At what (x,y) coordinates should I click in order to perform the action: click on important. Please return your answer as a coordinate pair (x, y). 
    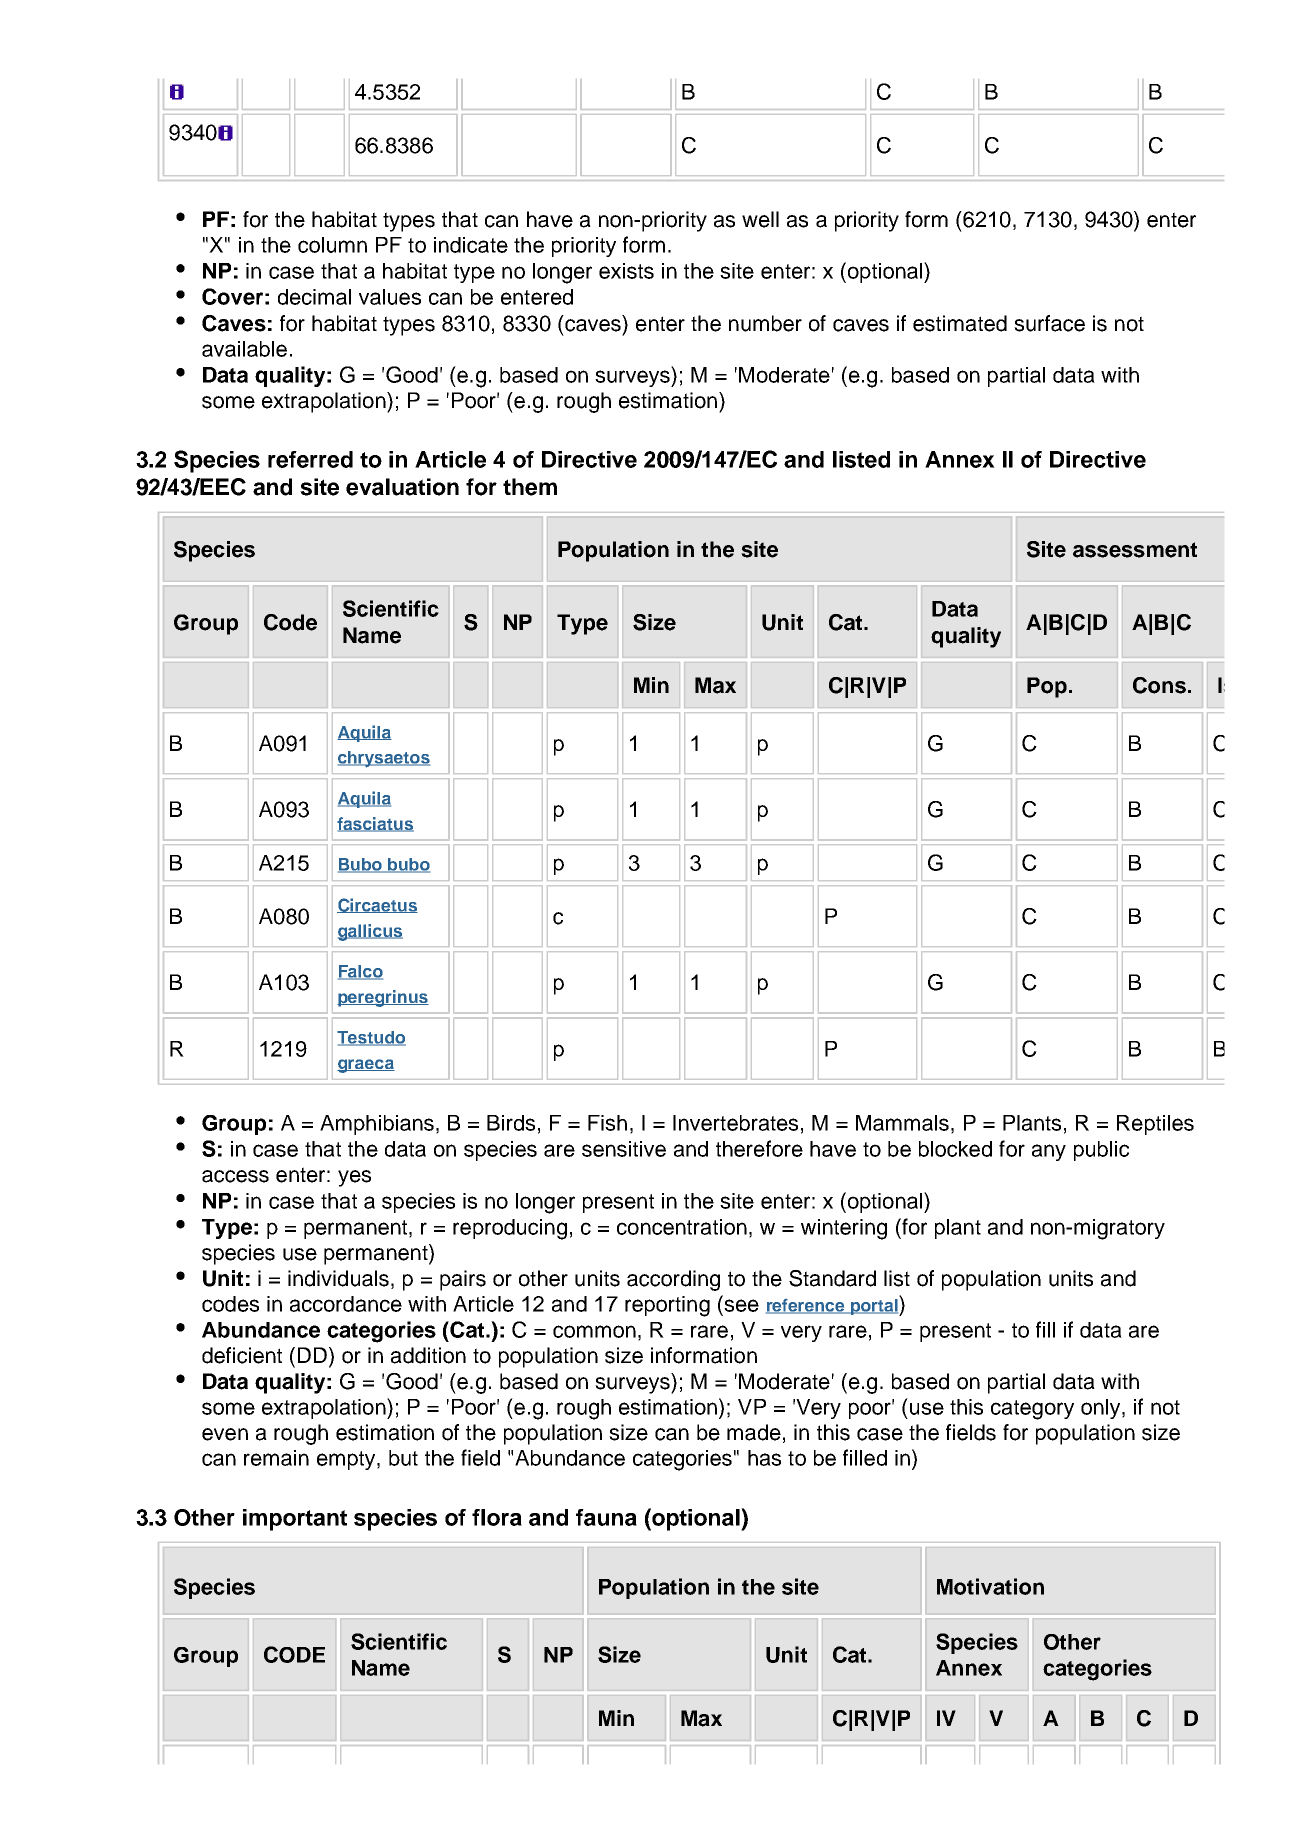
    Looking at the image, I should click on (295, 1520).
